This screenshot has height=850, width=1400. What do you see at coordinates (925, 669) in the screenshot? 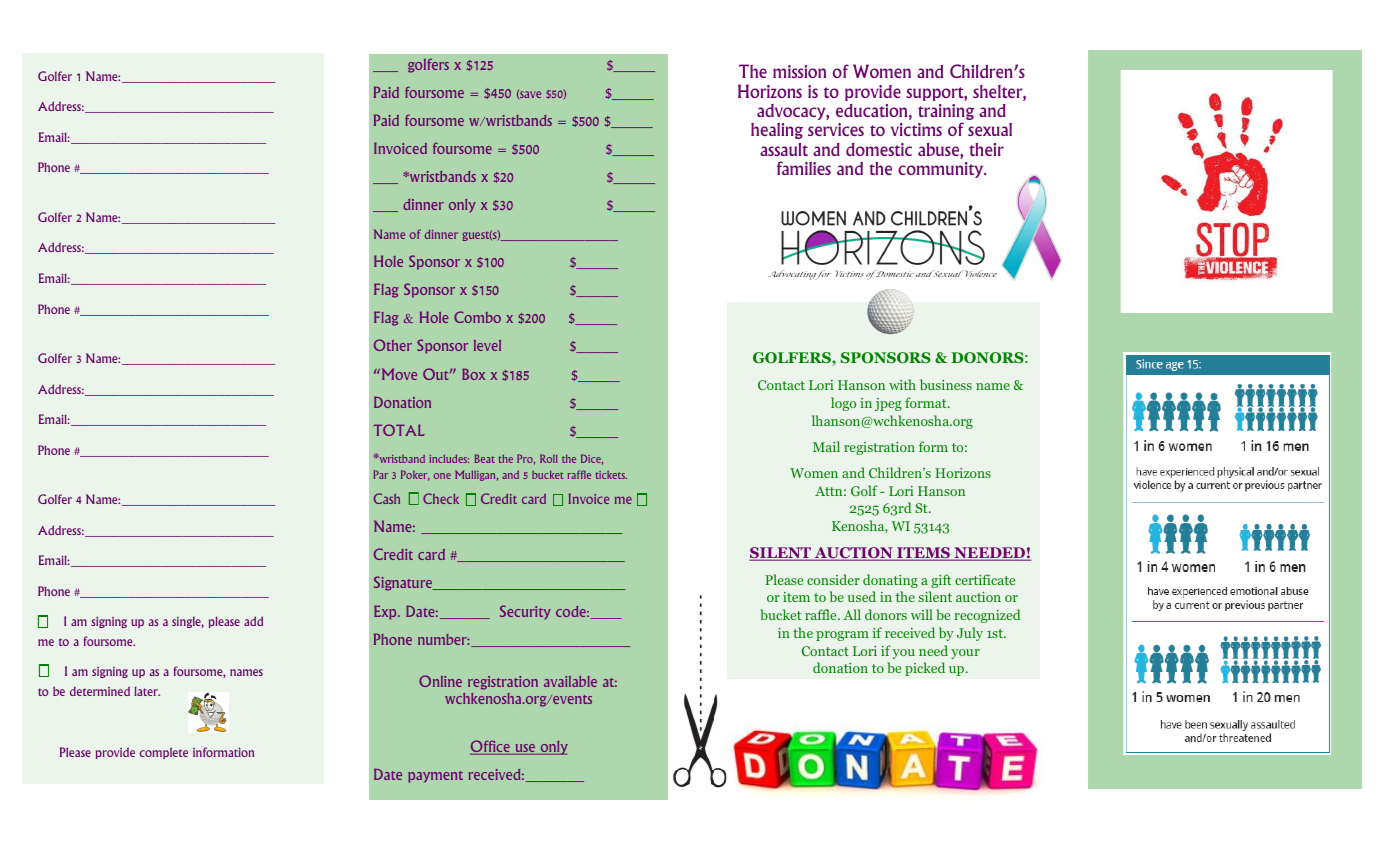
I see `picked` at bounding box center [925, 669].
